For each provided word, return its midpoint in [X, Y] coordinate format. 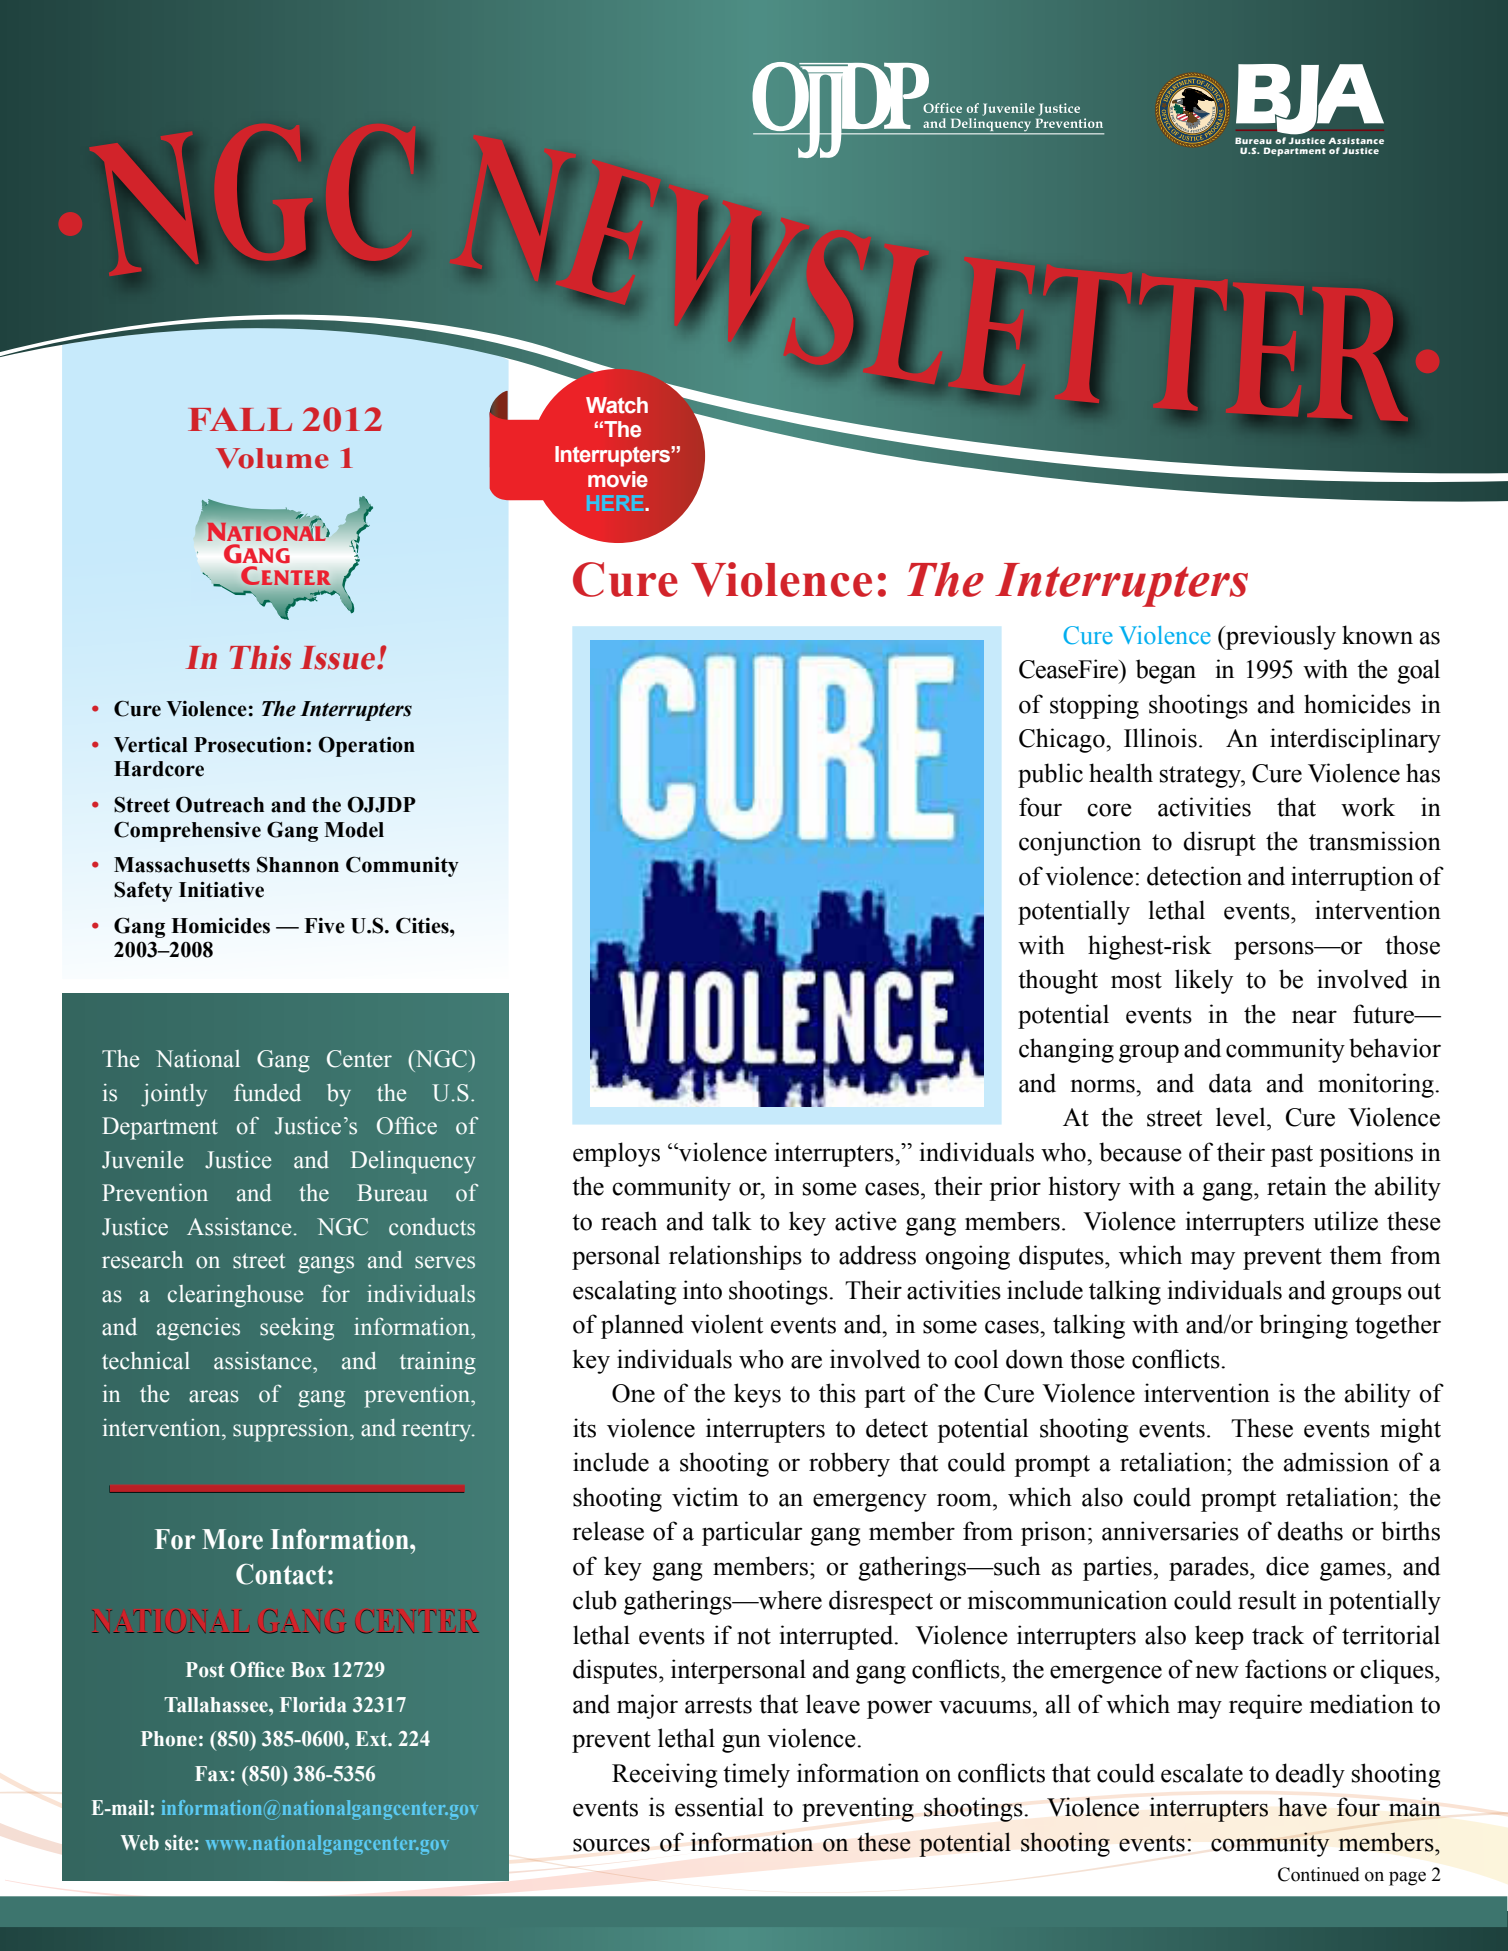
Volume [272, 458]
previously [1280, 637]
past [1292, 1156]
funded [267, 1092]
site [179, 1843]
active [866, 1221]
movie [618, 479]
